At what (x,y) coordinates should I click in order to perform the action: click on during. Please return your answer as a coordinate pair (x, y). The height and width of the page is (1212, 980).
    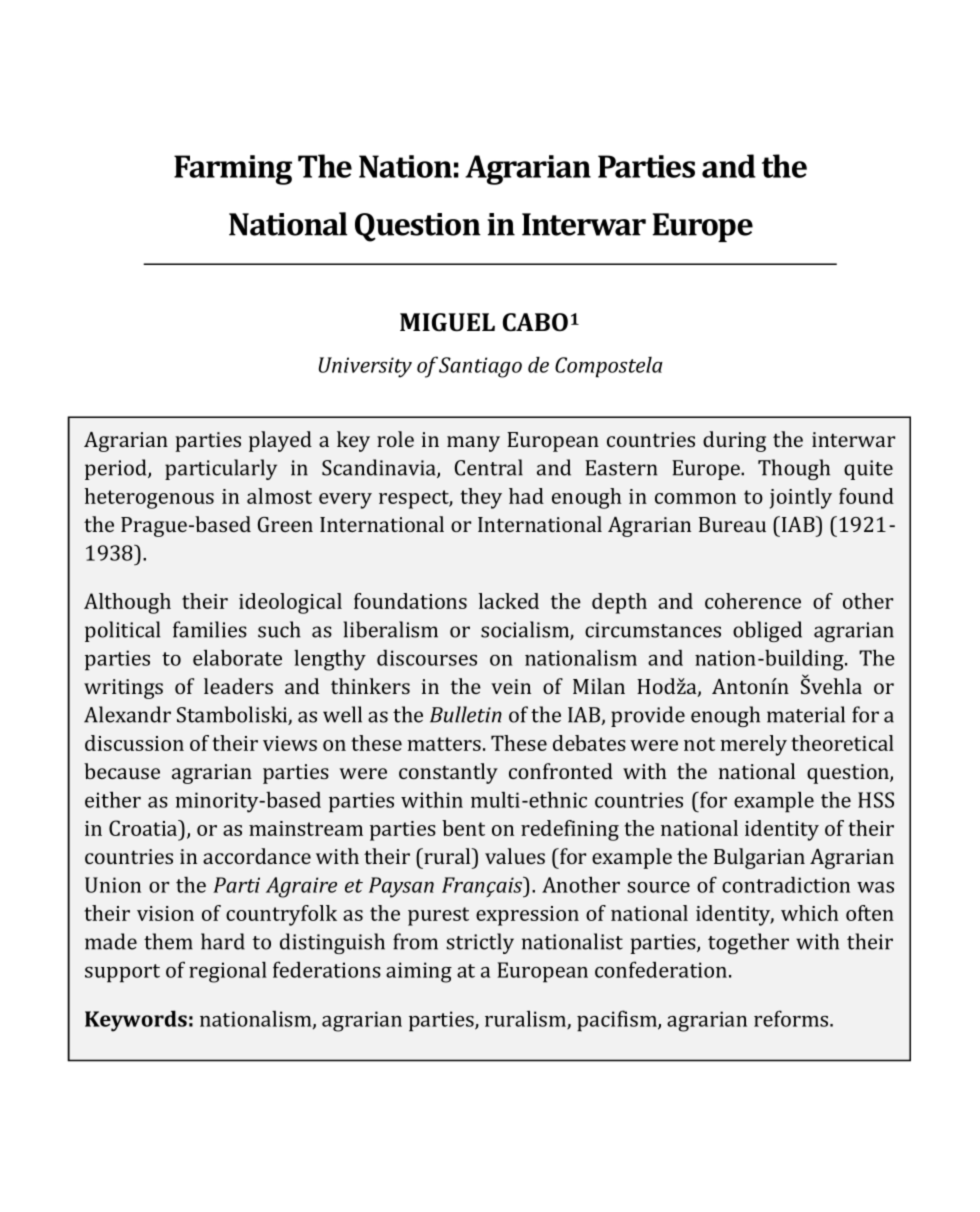
    Looking at the image, I should click on (734, 441).
